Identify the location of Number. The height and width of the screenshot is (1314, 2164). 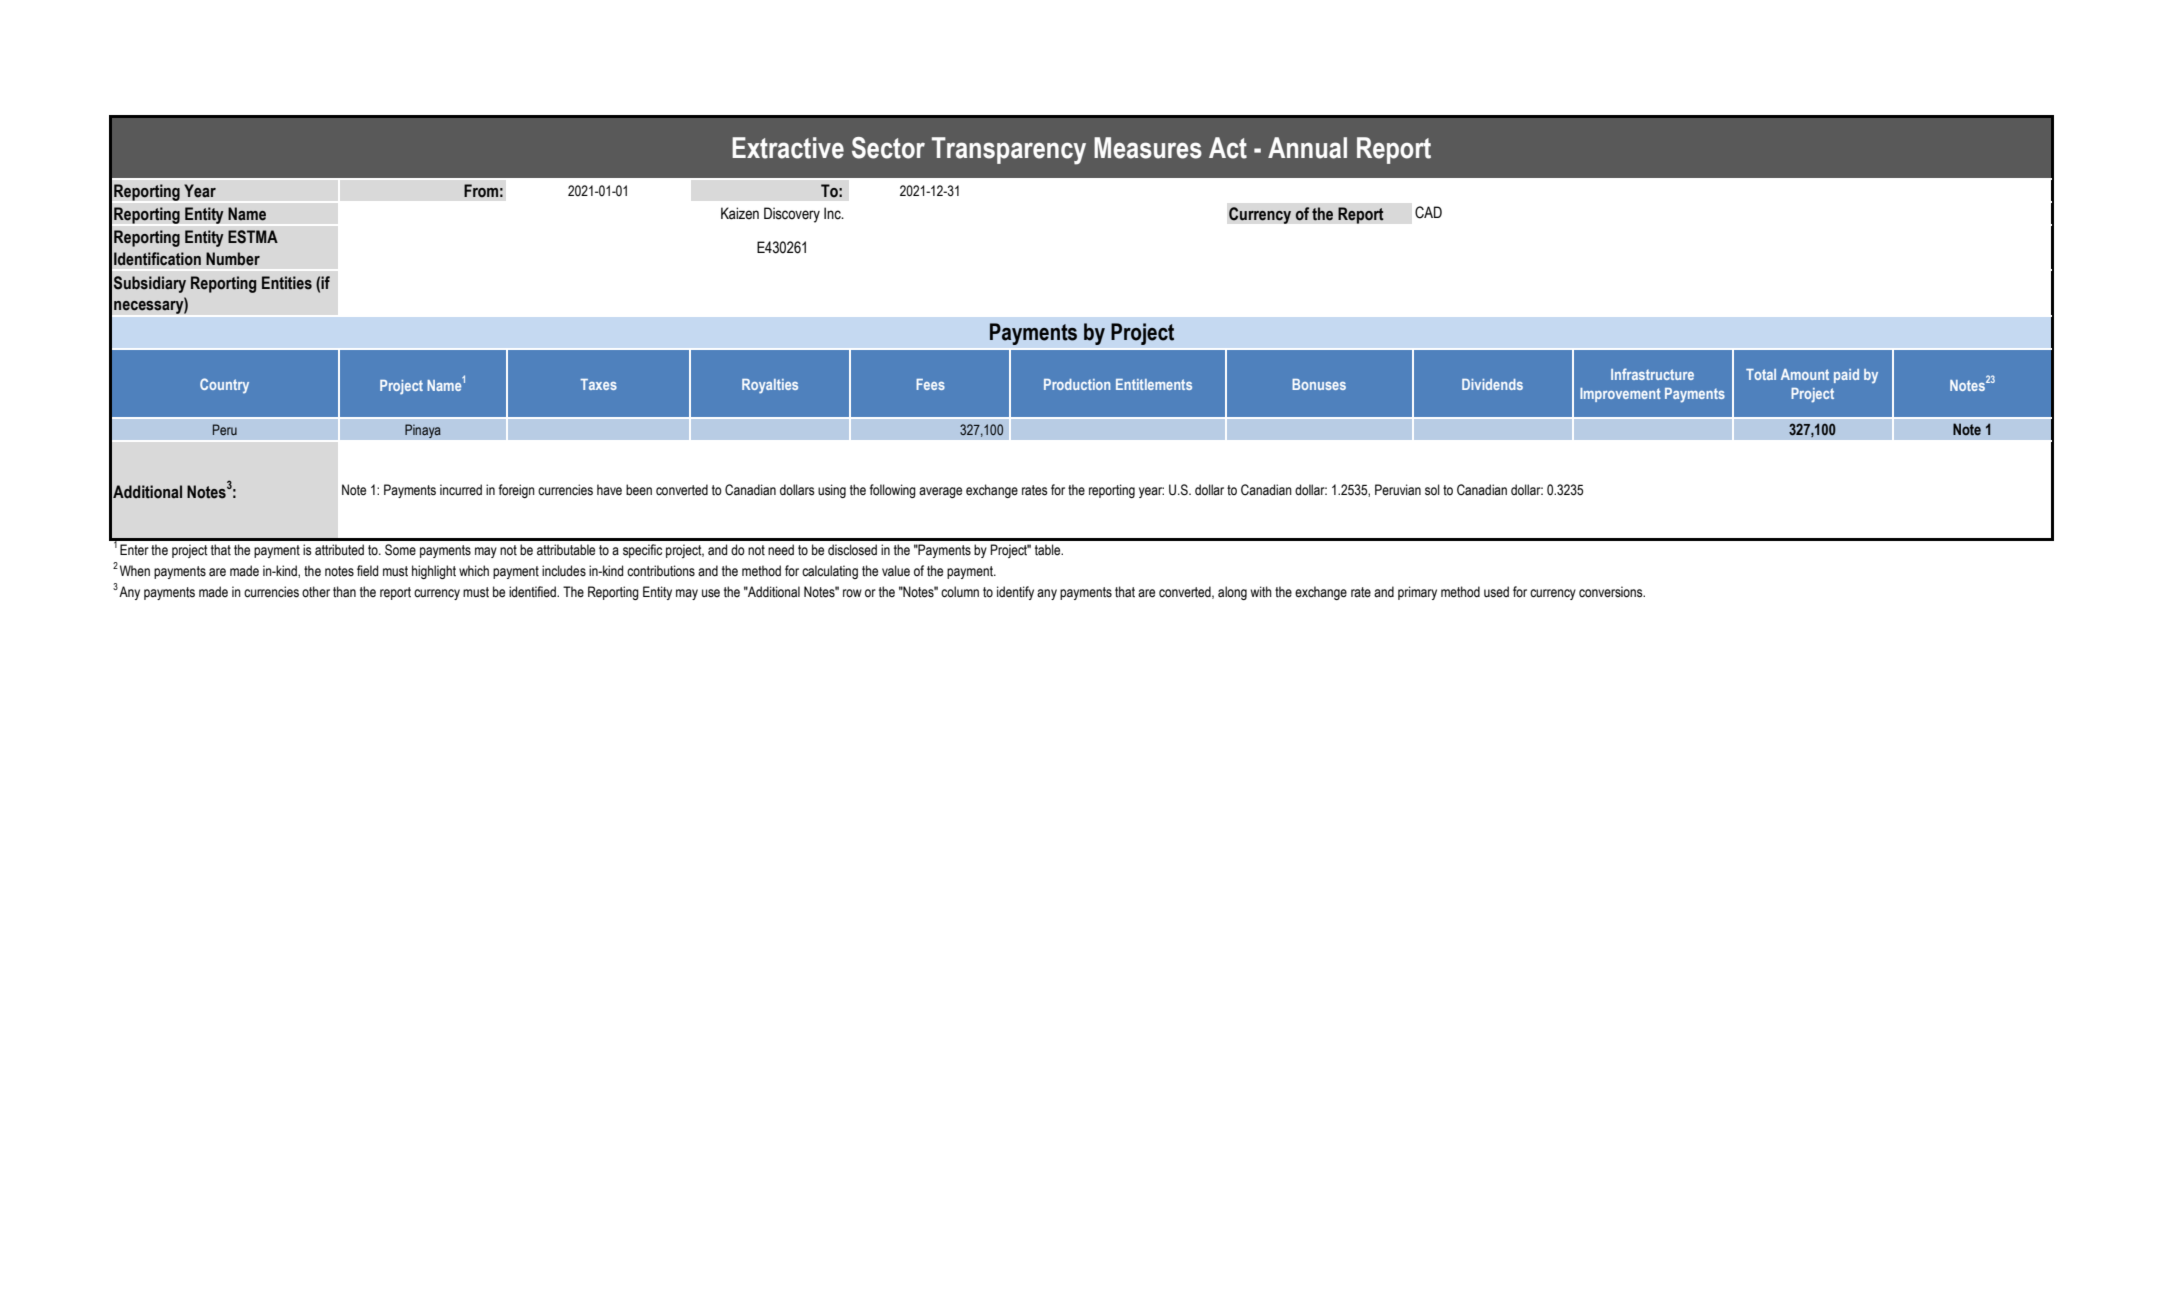
(233, 259).
